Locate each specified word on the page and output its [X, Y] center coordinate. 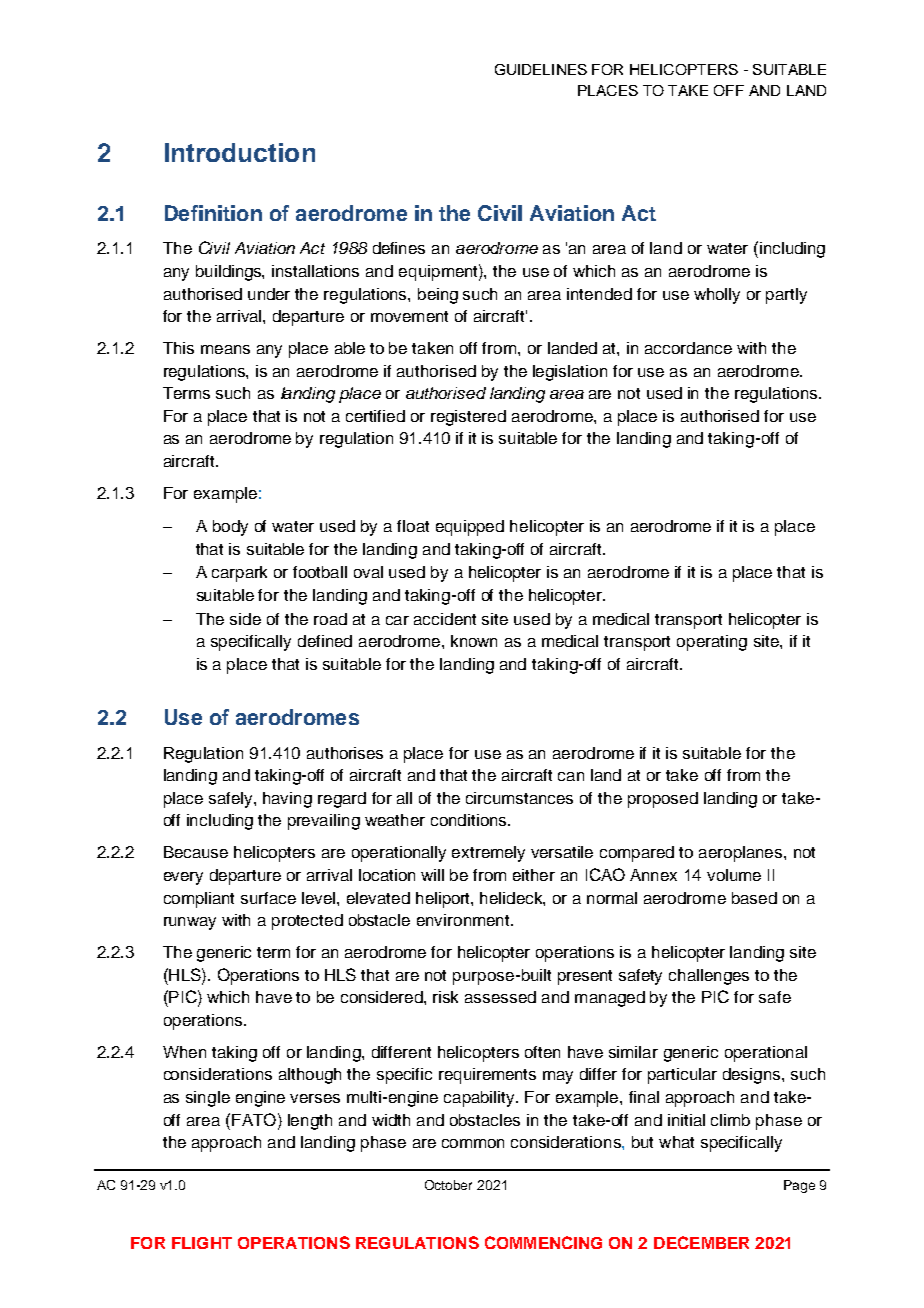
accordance [688, 348]
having [287, 800]
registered [468, 418]
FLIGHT [202, 1243]
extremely [488, 854]
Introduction [240, 152]
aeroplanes [742, 854]
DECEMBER [701, 1242]
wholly [717, 296]
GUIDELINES [541, 69]
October [448, 1185]
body [230, 528]
